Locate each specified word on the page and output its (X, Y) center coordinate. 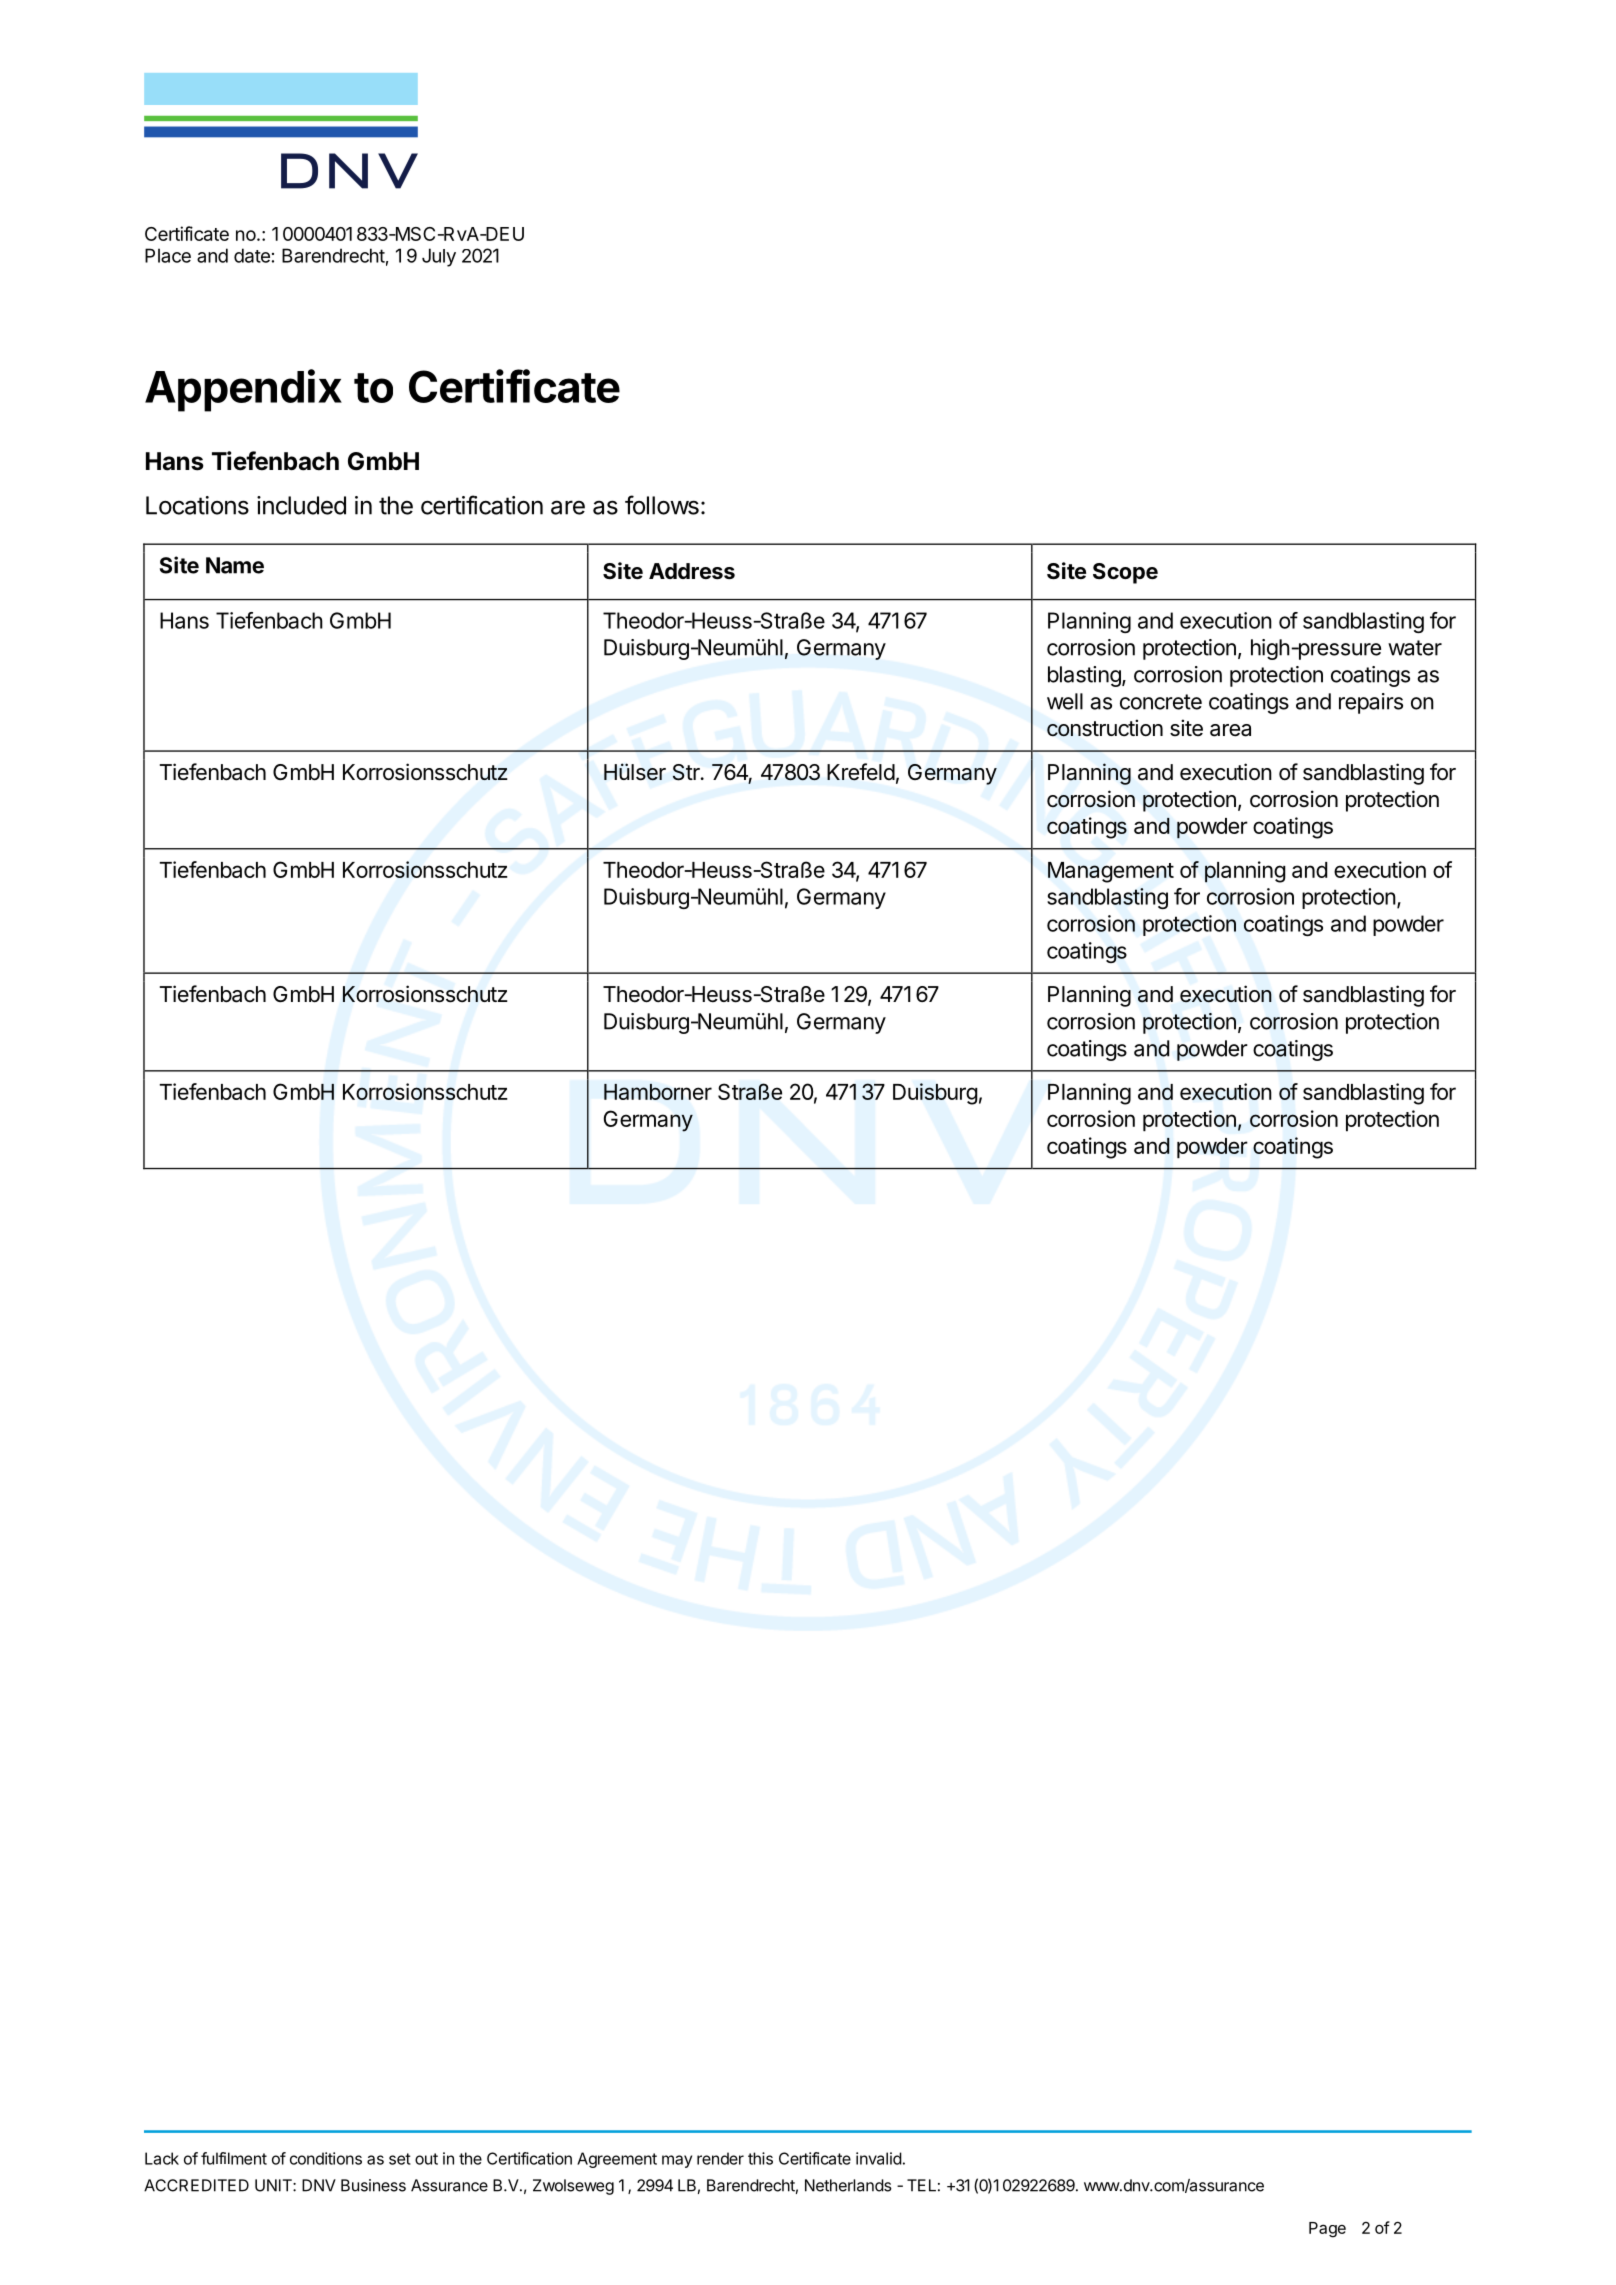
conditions (326, 2158)
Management (1111, 872)
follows (662, 505)
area (1230, 730)
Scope (1125, 573)
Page (1327, 2230)
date (252, 255)
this (760, 2158)
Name (235, 565)
